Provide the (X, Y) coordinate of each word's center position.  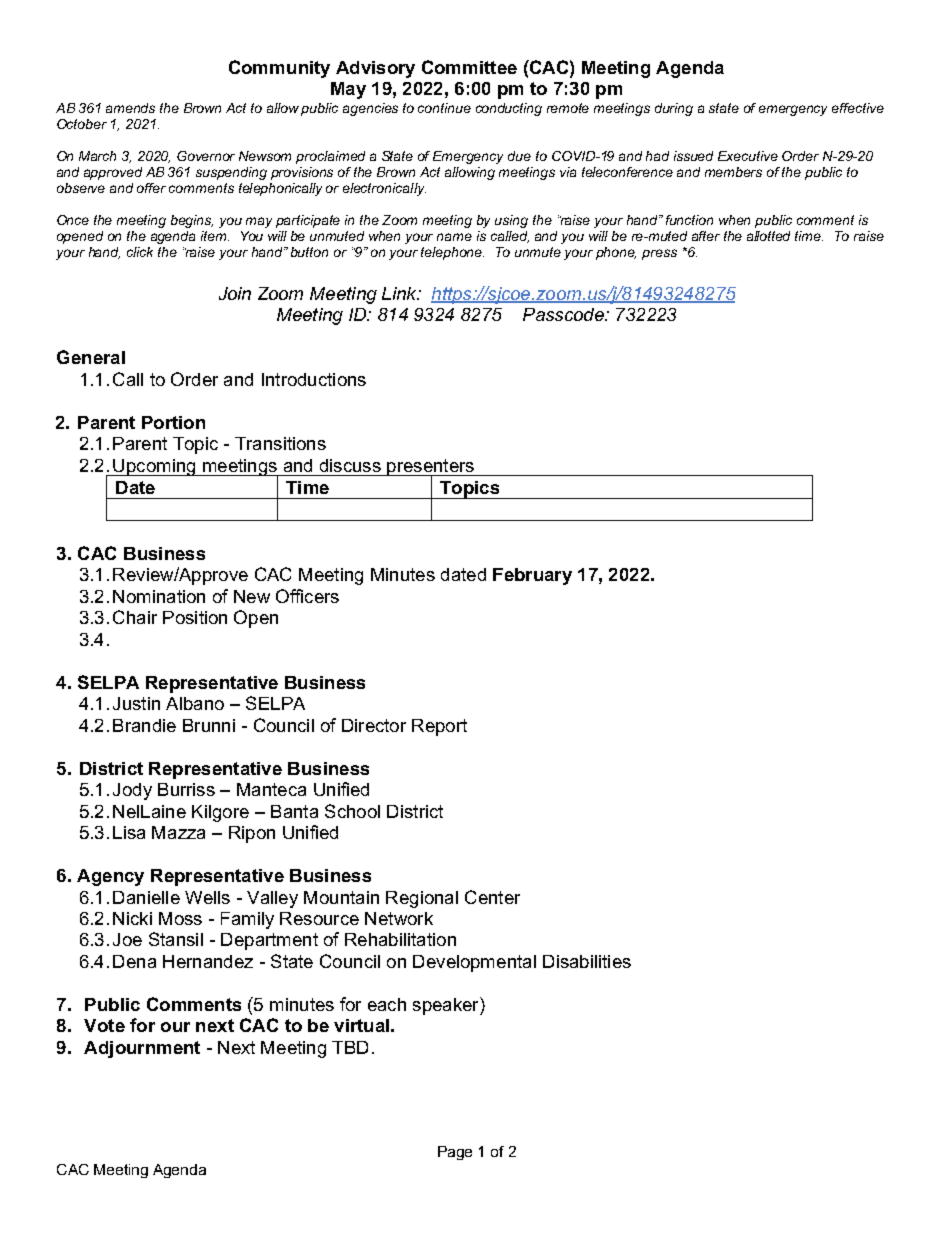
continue (444, 108)
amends (130, 108)
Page (455, 1153)
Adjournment (142, 1049)
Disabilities (587, 961)
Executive (748, 156)
